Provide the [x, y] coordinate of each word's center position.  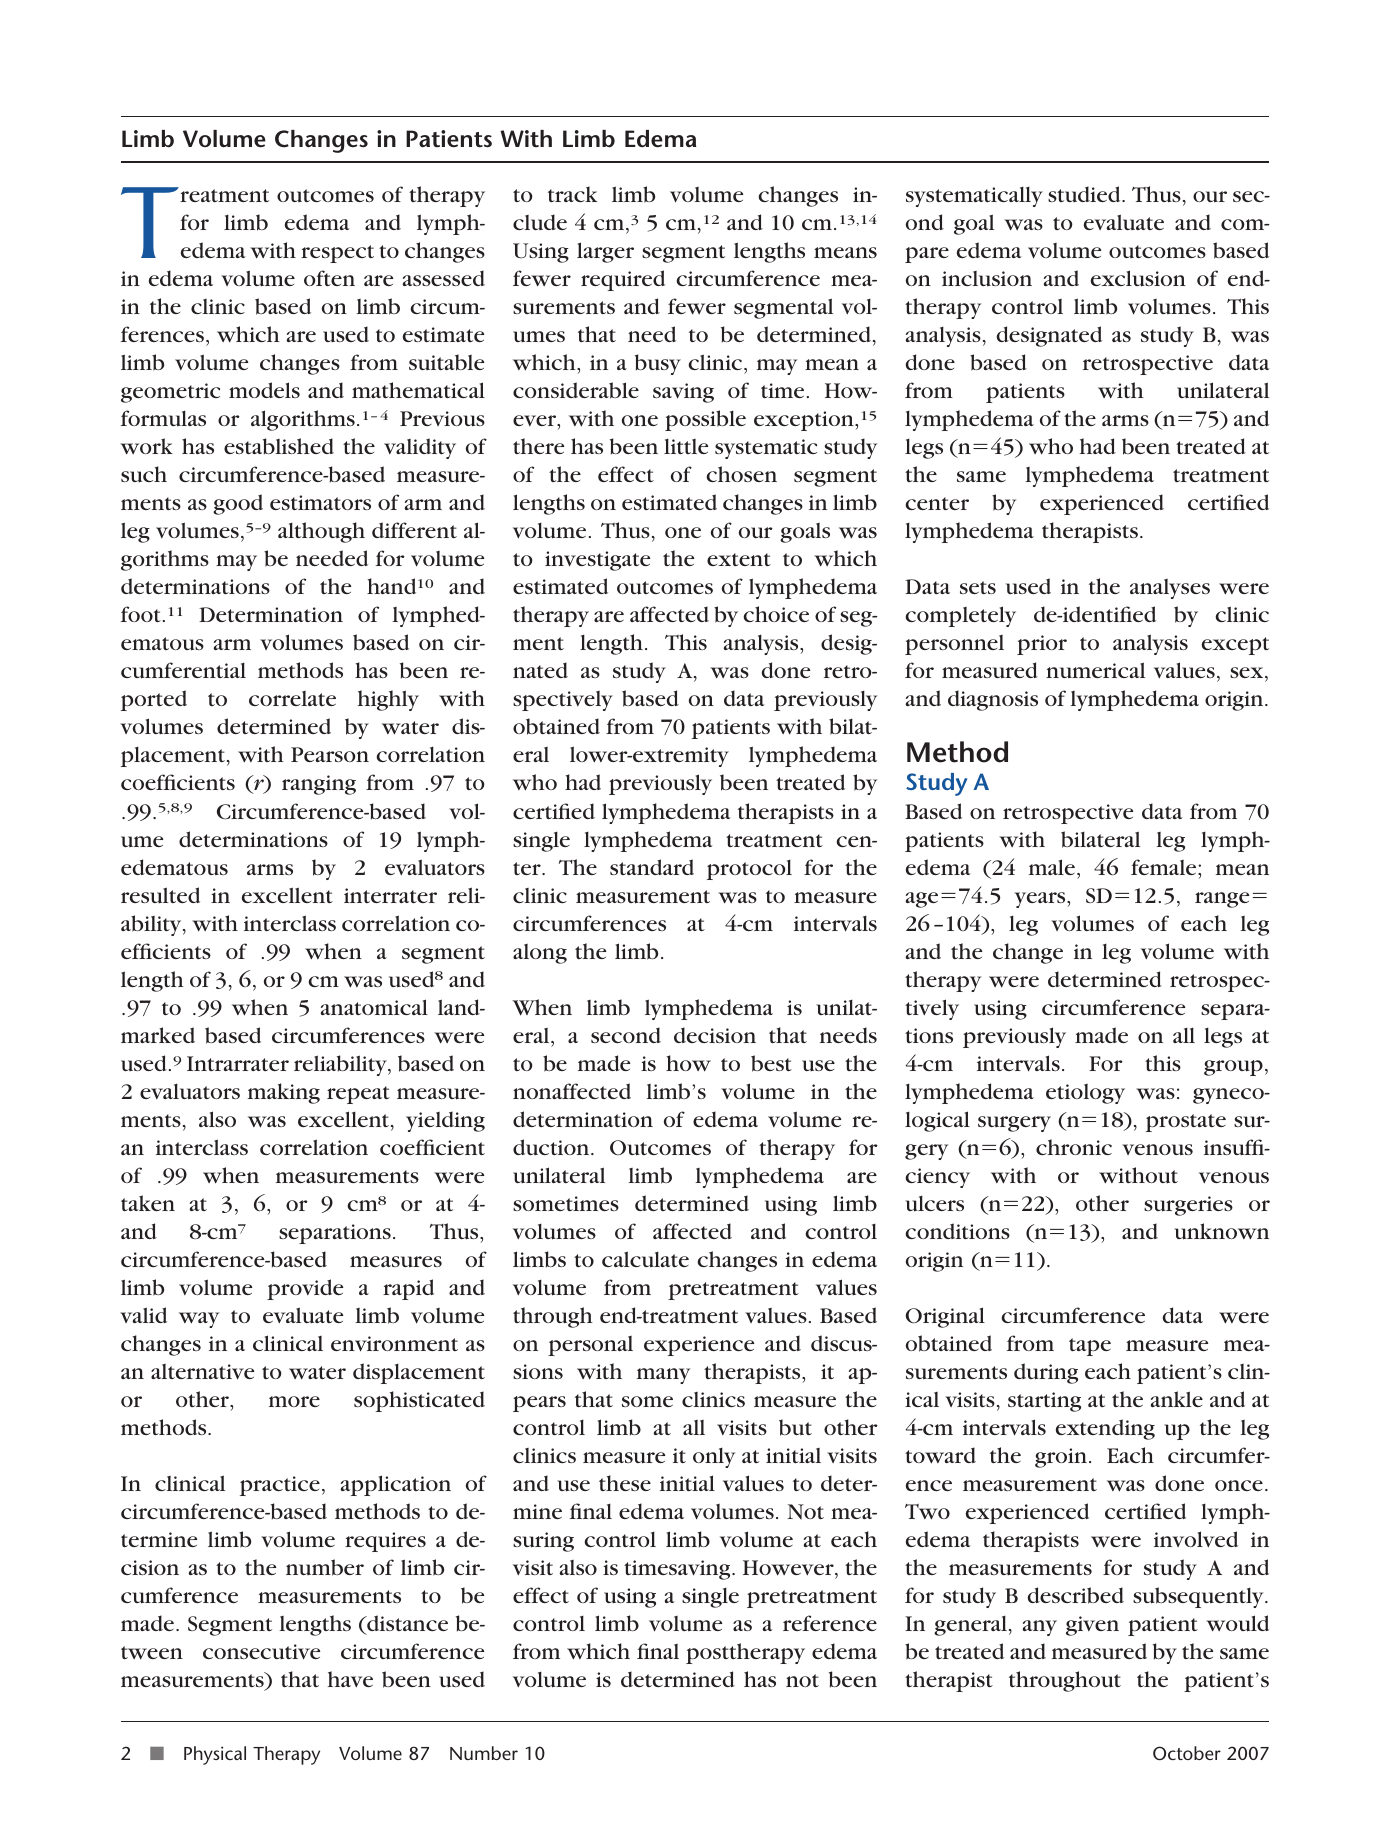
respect [337, 254]
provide [305, 1289]
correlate [292, 698]
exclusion [1138, 278]
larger [605, 252]
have [350, 1679]
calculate [645, 1259]
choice [776, 614]
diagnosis [993, 700]
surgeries [1188, 1206]
